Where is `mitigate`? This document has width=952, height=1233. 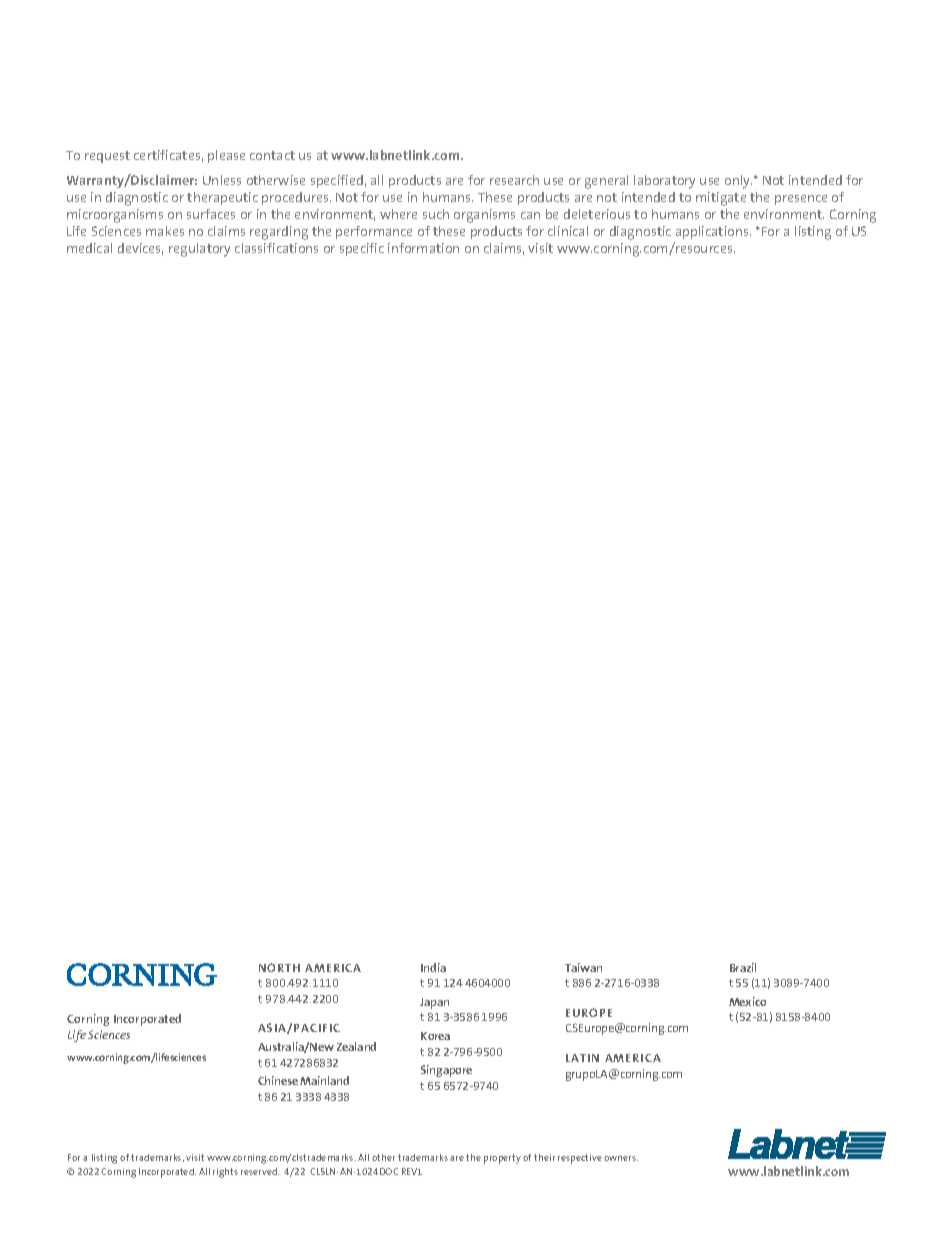 mitigate is located at coordinates (721, 199).
